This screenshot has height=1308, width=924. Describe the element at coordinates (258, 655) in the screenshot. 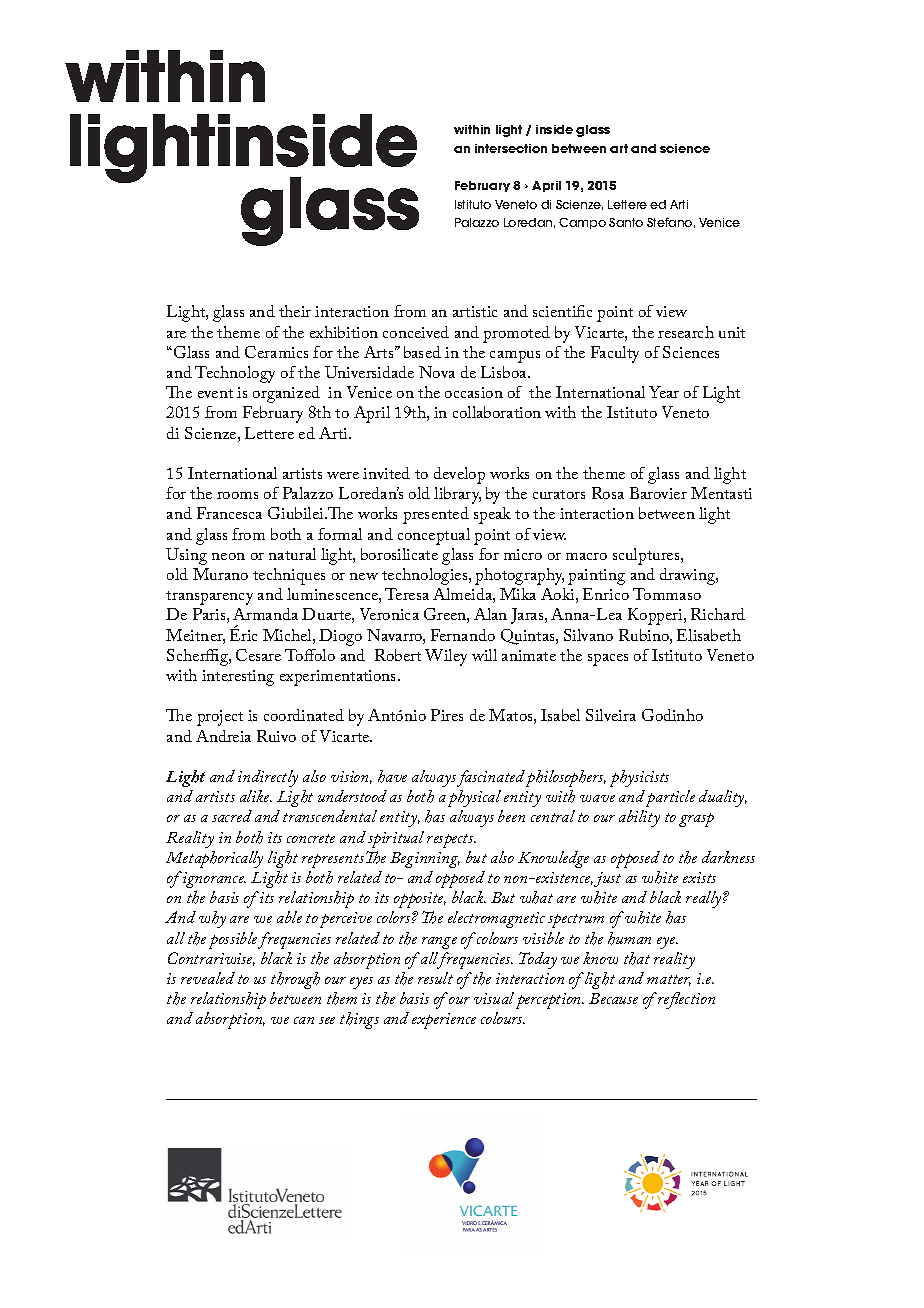

I see `Cesare` at that location.
